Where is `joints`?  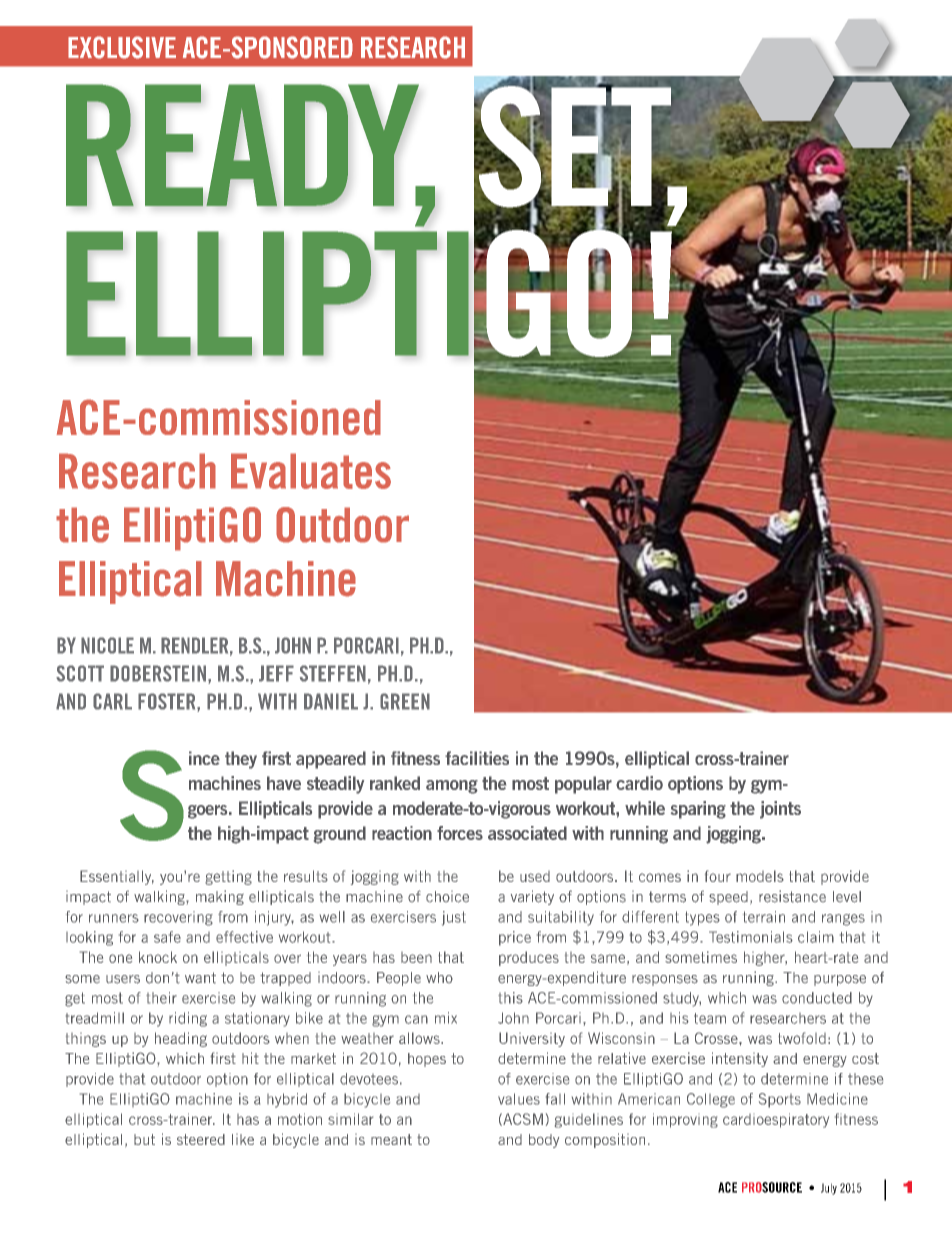
joints is located at coordinates (780, 810).
